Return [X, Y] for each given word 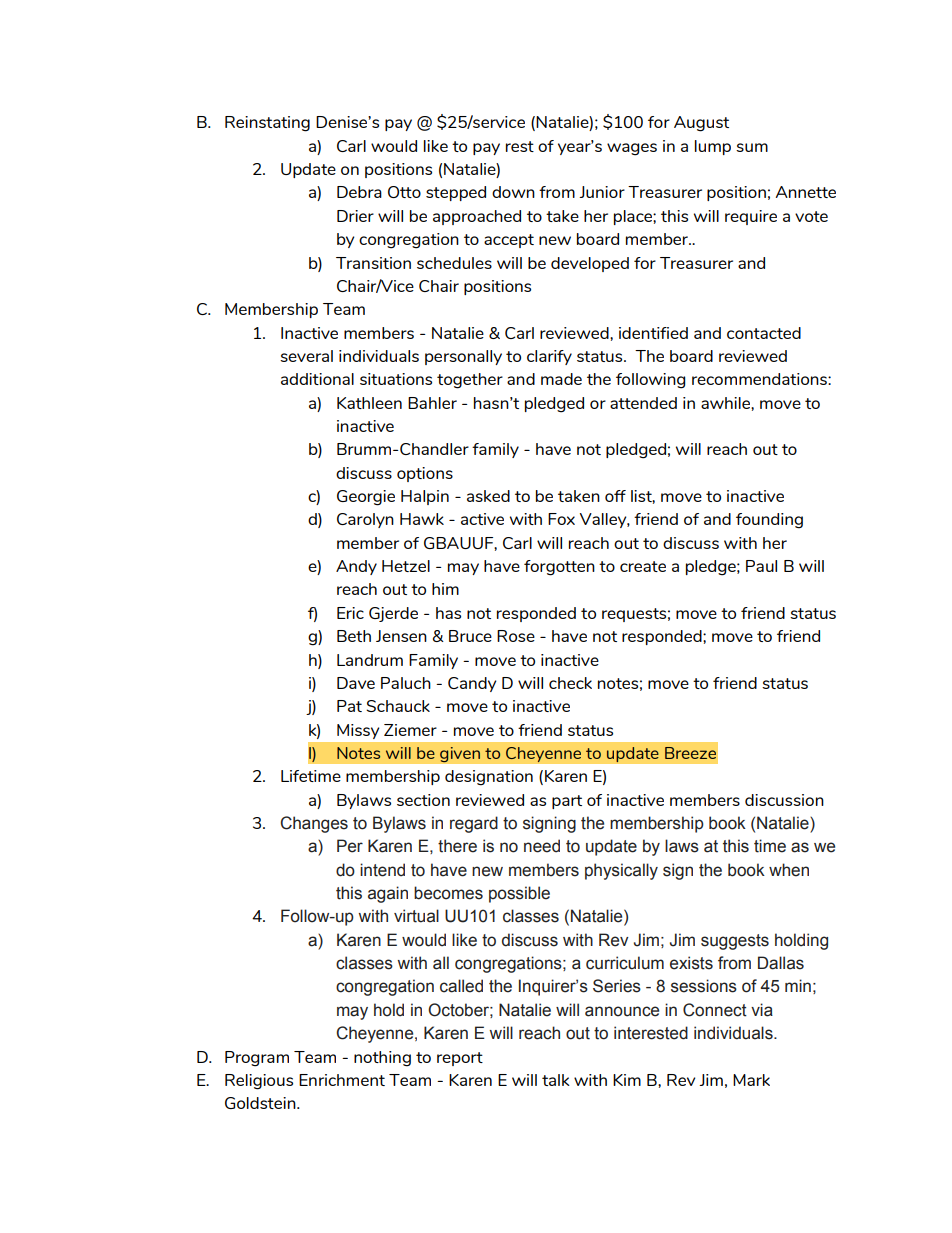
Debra [359, 192]
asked [488, 496]
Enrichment [342, 1080]
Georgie [366, 498]
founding [769, 521]
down [513, 192]
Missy [358, 731]
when [789, 870]
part [567, 802]
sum [752, 147]
